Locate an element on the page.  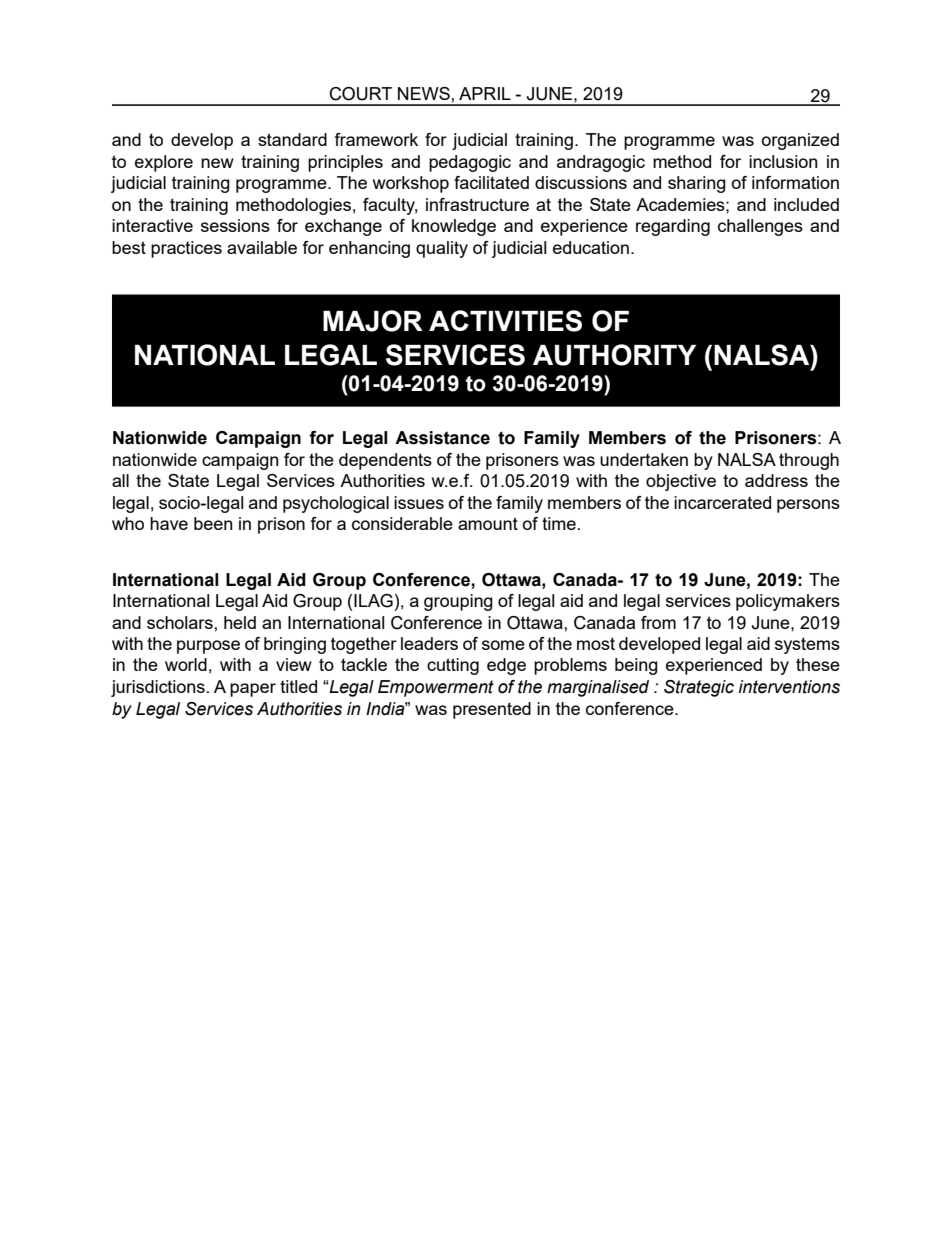
APRIL is located at coordinates (485, 93).
